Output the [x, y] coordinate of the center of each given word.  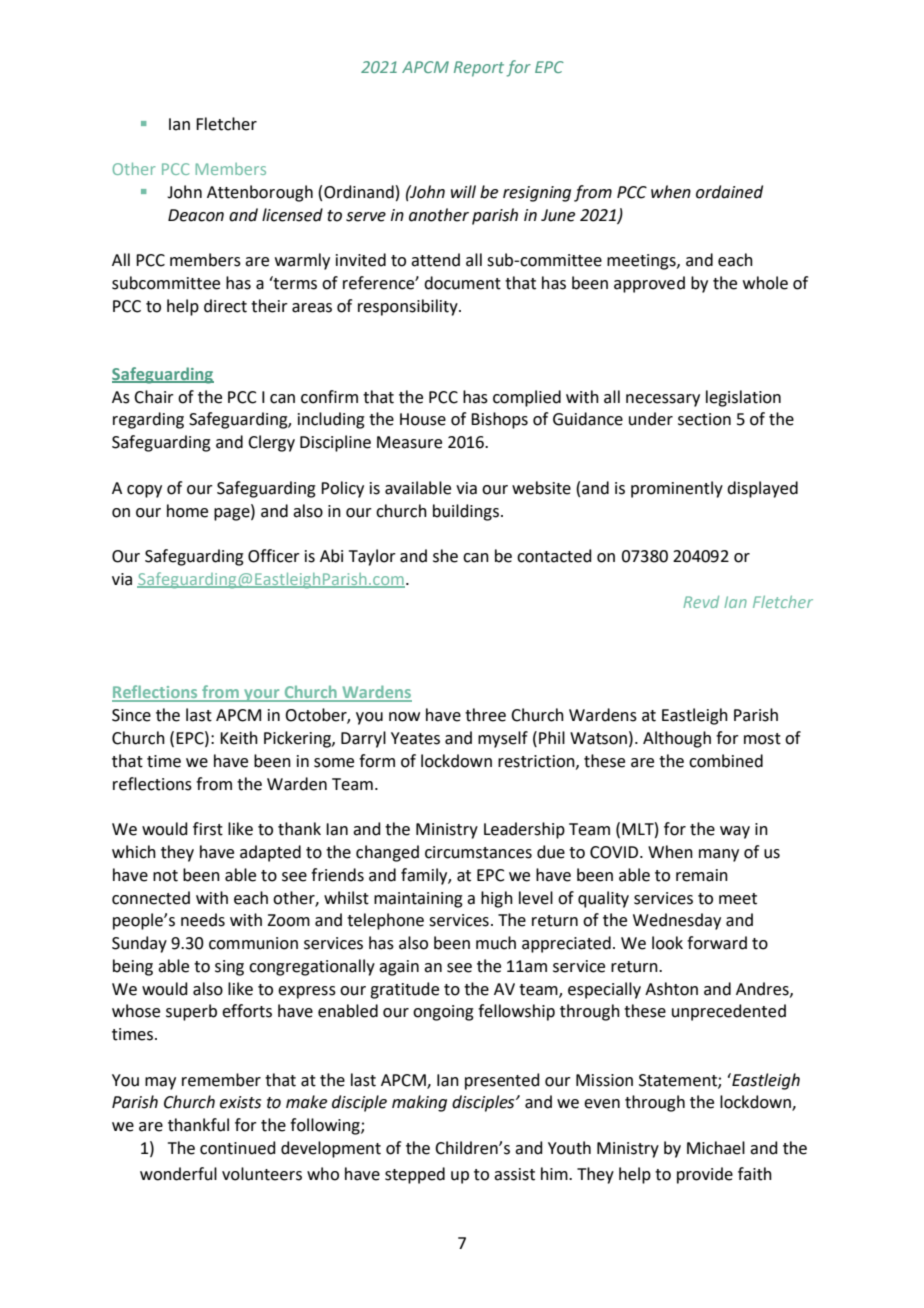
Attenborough [260, 193]
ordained [729, 192]
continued [238, 1148]
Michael [716, 1148]
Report [479, 69]
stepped [415, 1175]
